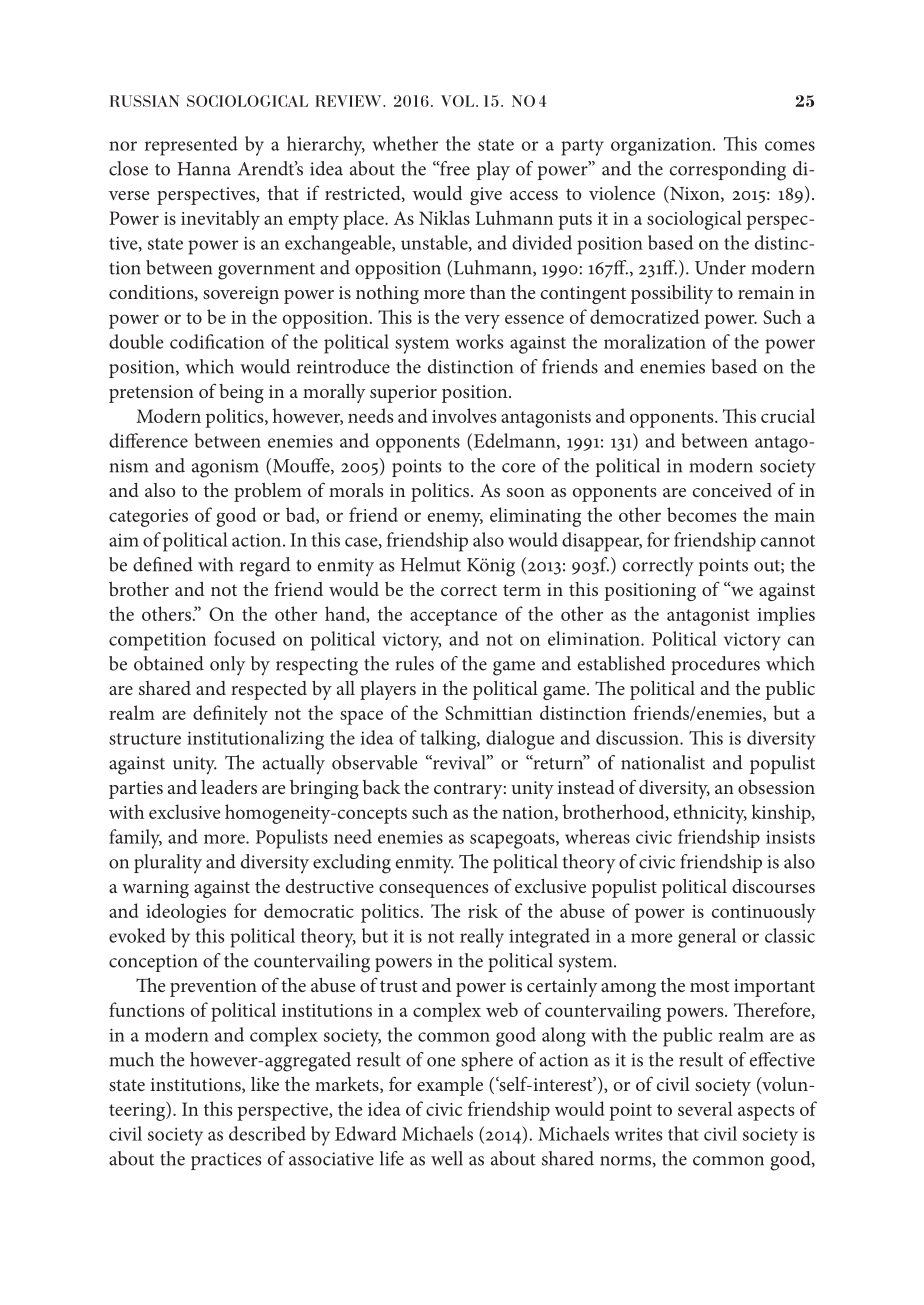 This screenshot has width=924, height=1305. What do you see at coordinates (186, 913) in the screenshot?
I see `ideologies` at bounding box center [186, 913].
